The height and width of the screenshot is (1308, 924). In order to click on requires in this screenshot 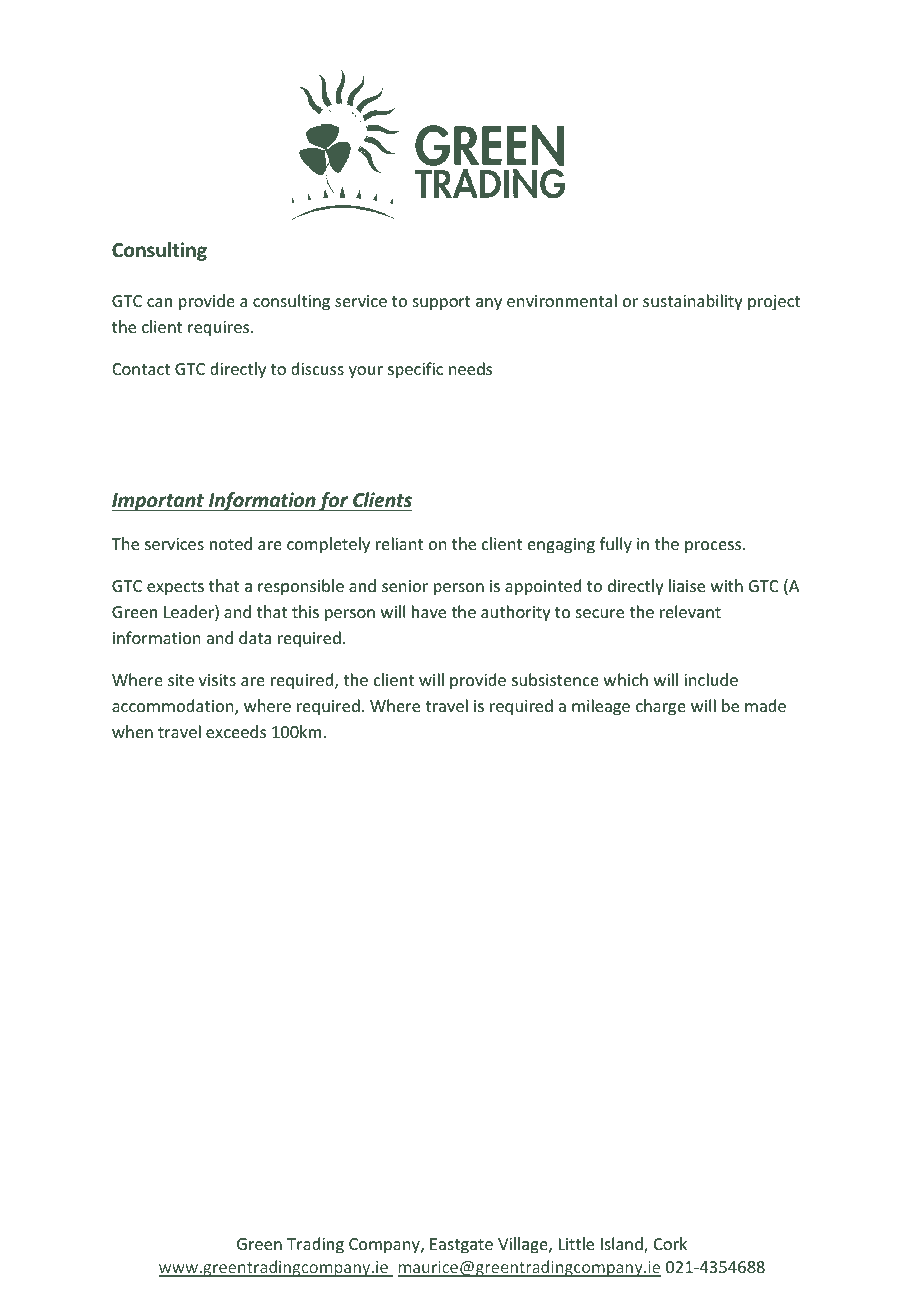, I will do `click(220, 329)`.
